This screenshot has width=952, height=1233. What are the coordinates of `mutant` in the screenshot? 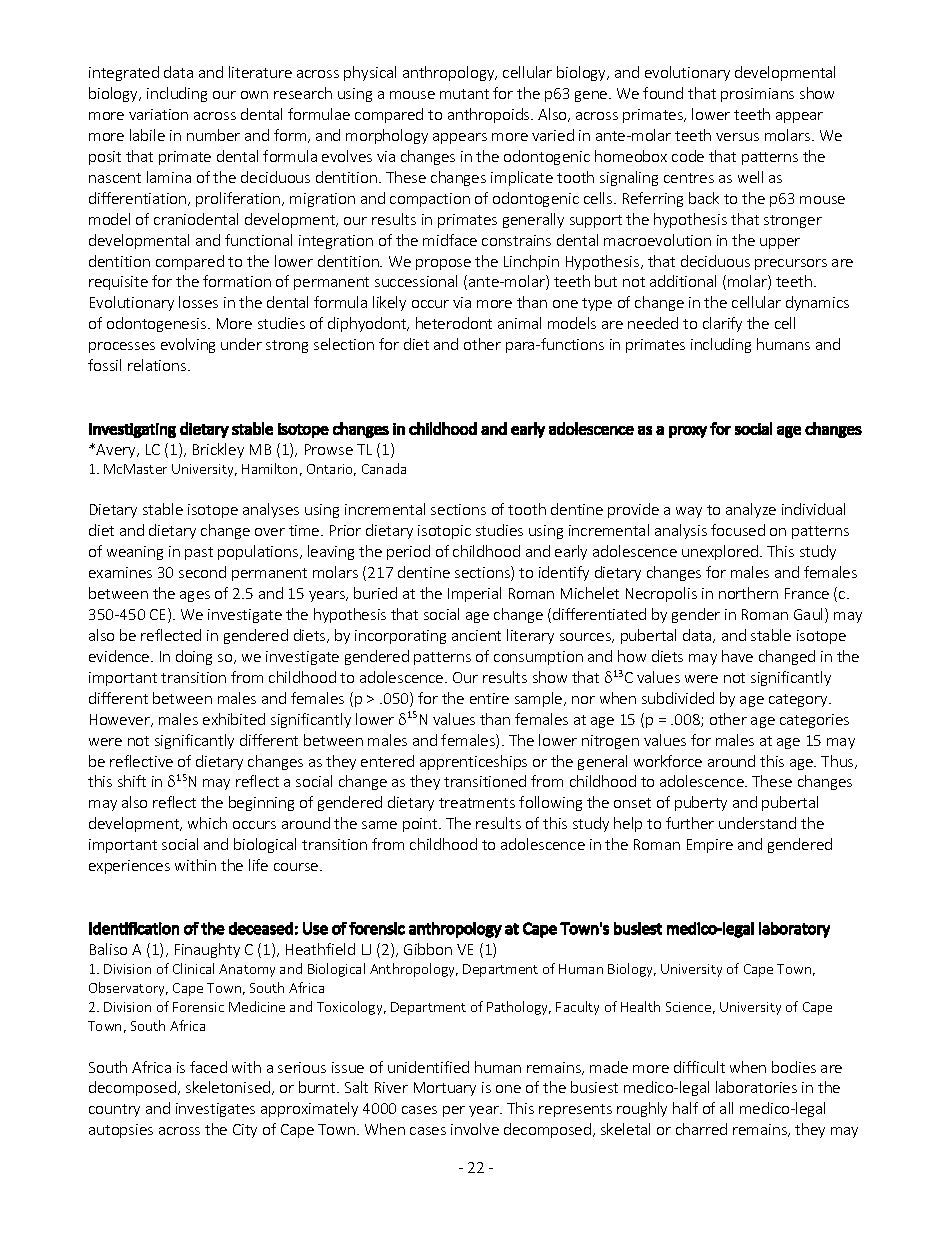 It's located at (464, 94).
